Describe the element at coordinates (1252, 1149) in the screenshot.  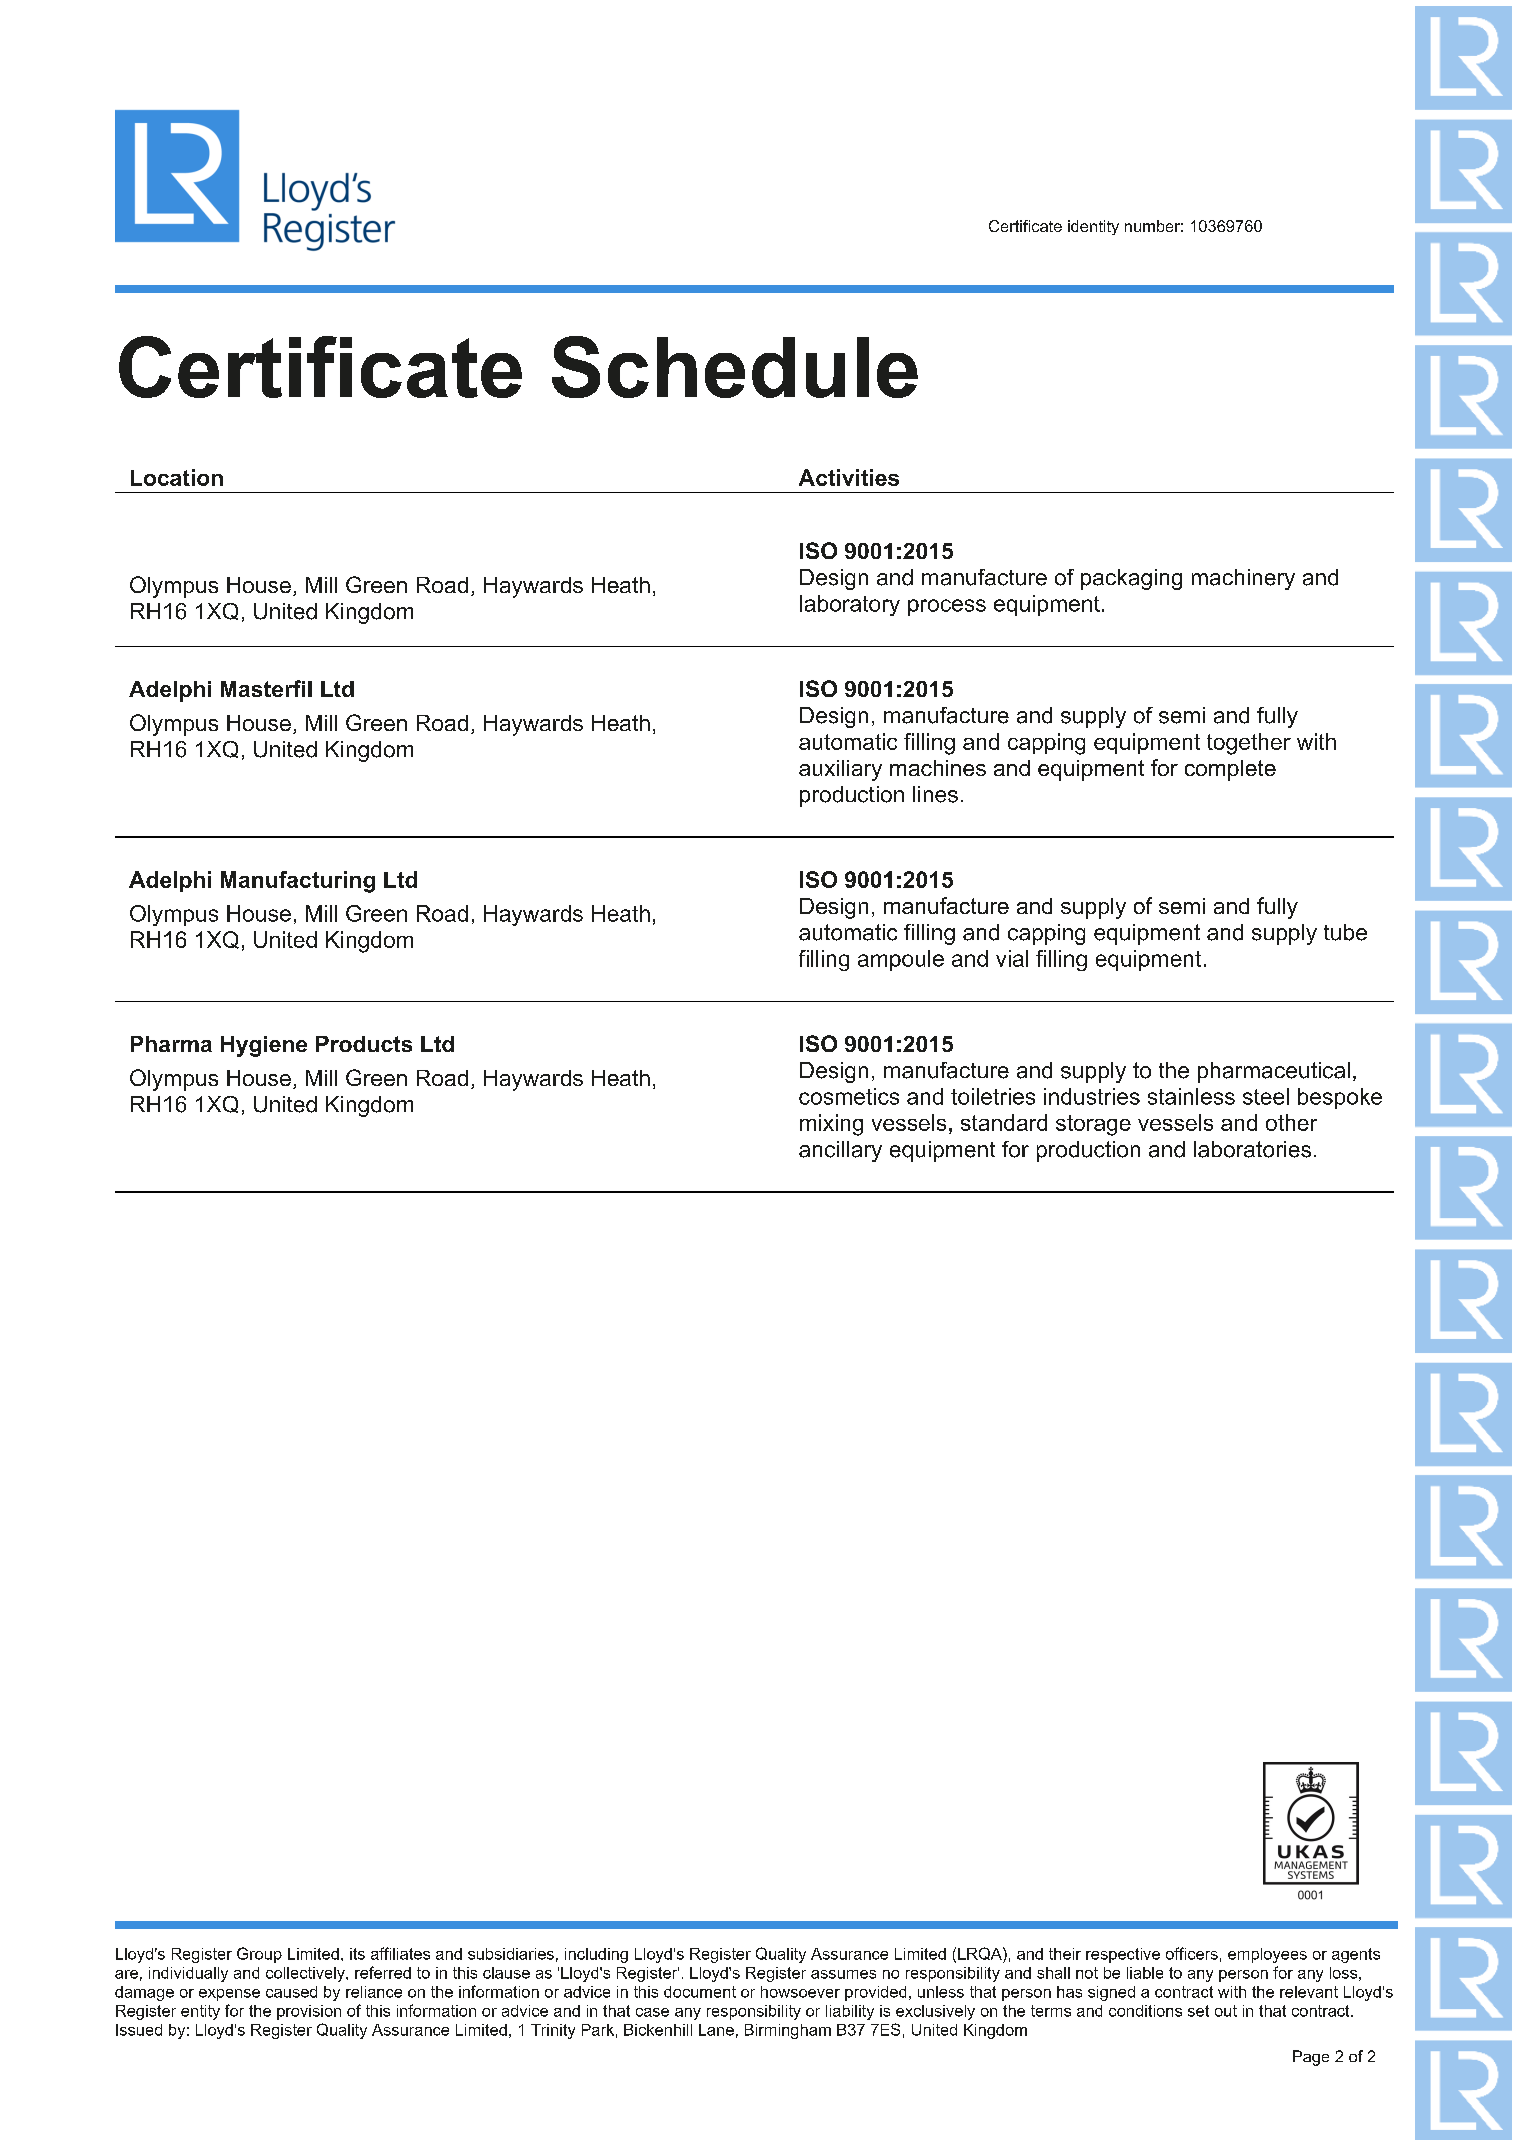
I see `laboratories` at that location.
